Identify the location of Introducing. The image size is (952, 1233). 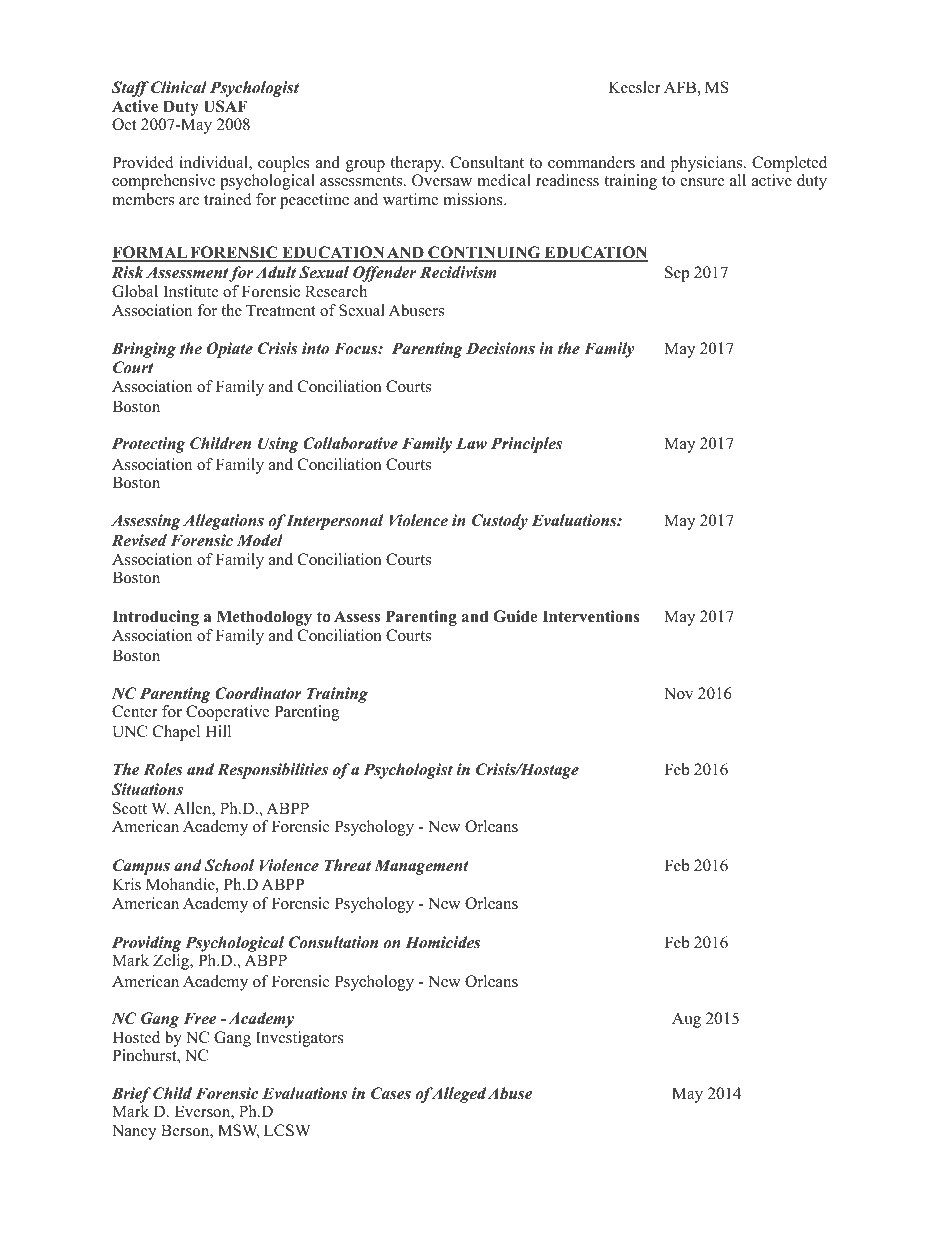
(155, 618).
